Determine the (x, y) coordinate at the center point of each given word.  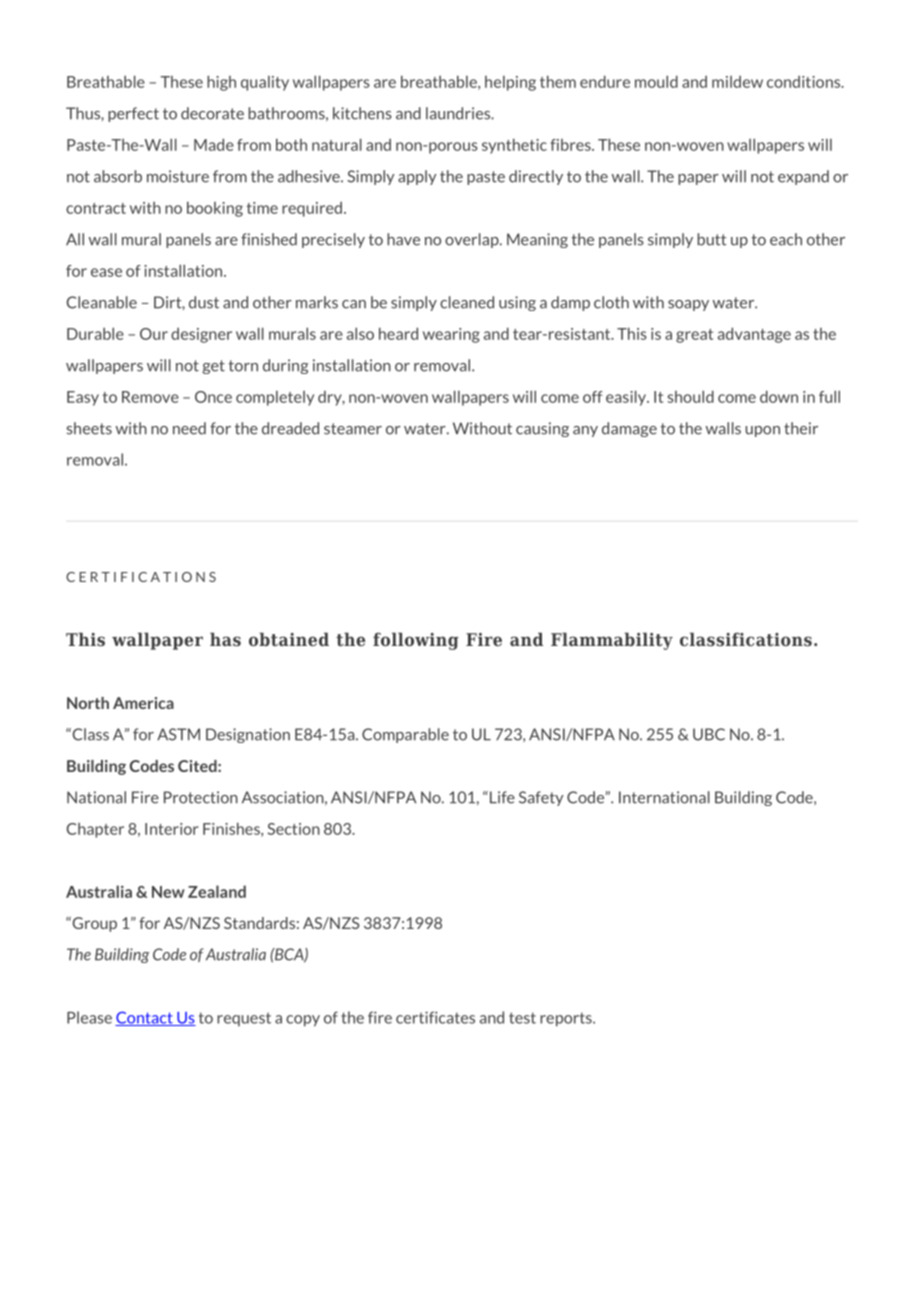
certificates (435, 1017)
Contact (145, 1018)
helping (510, 83)
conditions (805, 82)
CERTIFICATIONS (141, 577)
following (416, 641)
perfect (133, 114)
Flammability (612, 641)
